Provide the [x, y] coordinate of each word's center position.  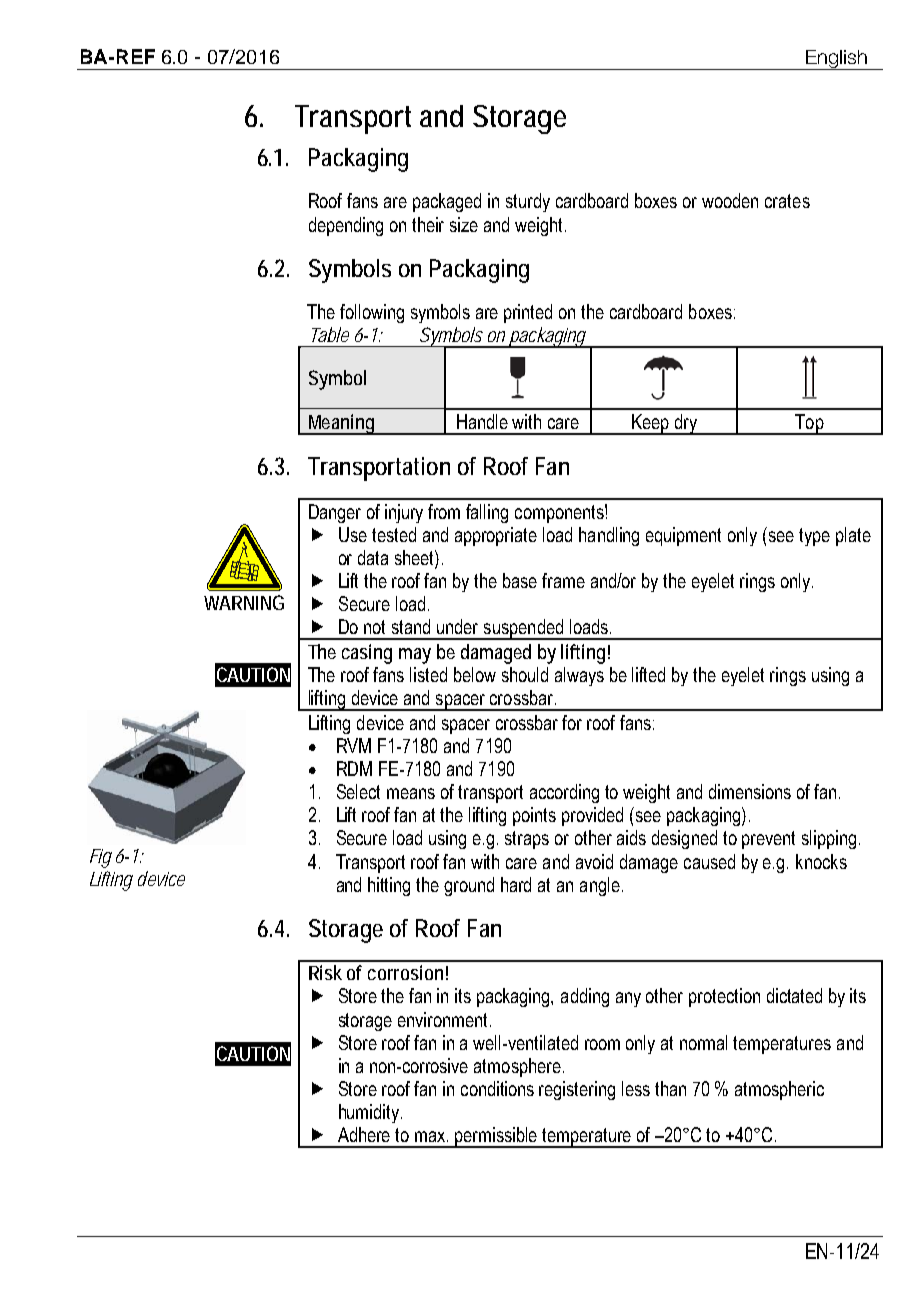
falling [487, 513]
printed [528, 313]
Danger [335, 513]
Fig [101, 858]
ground [469, 886]
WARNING [244, 602]
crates [787, 201]
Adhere [364, 1134]
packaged [447, 202]
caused [709, 861]
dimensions [750, 791]
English [837, 60]
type [814, 537]
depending [346, 226]
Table [330, 334]
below [475, 674]
